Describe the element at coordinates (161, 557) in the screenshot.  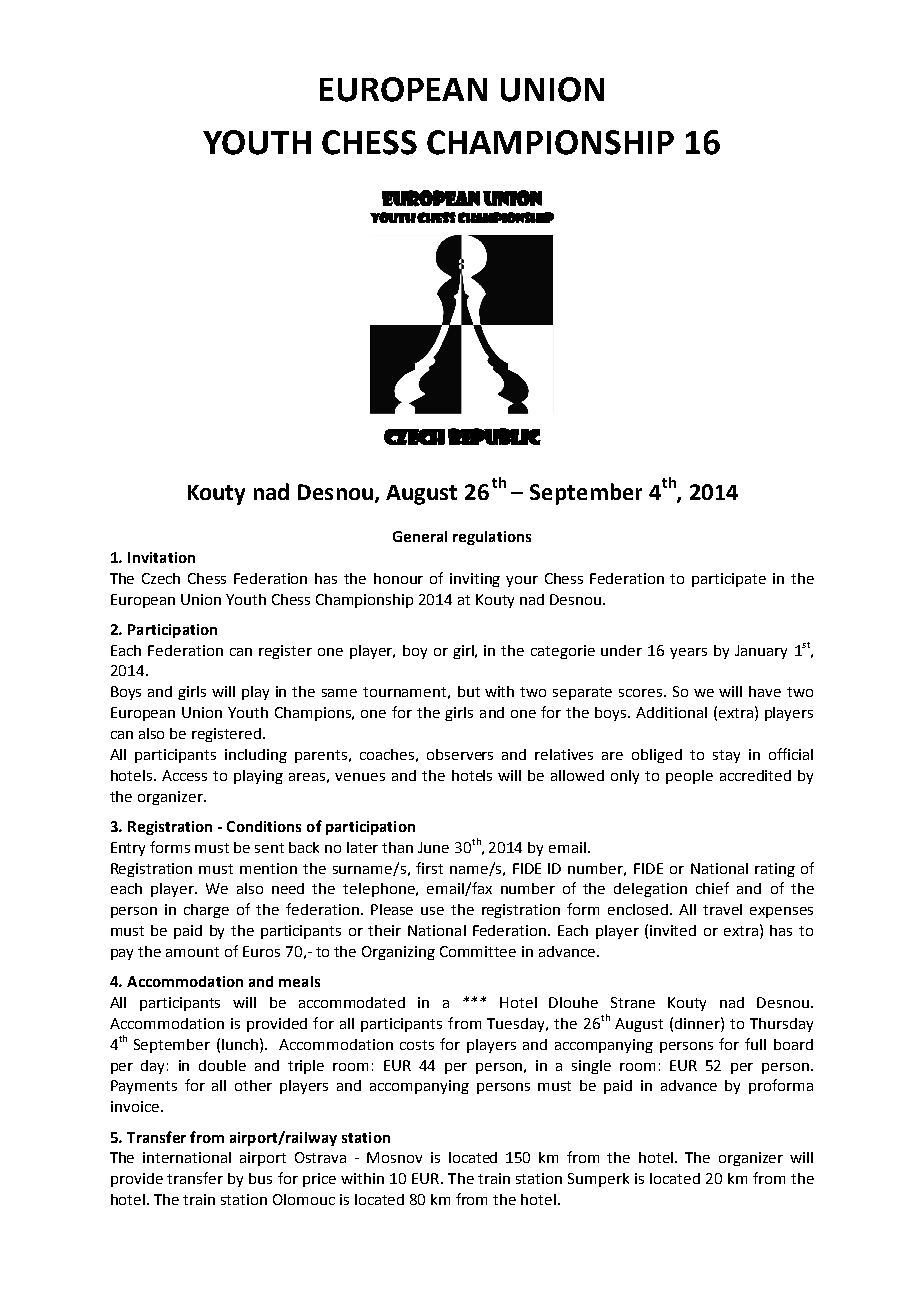
I see `Invitation` at that location.
